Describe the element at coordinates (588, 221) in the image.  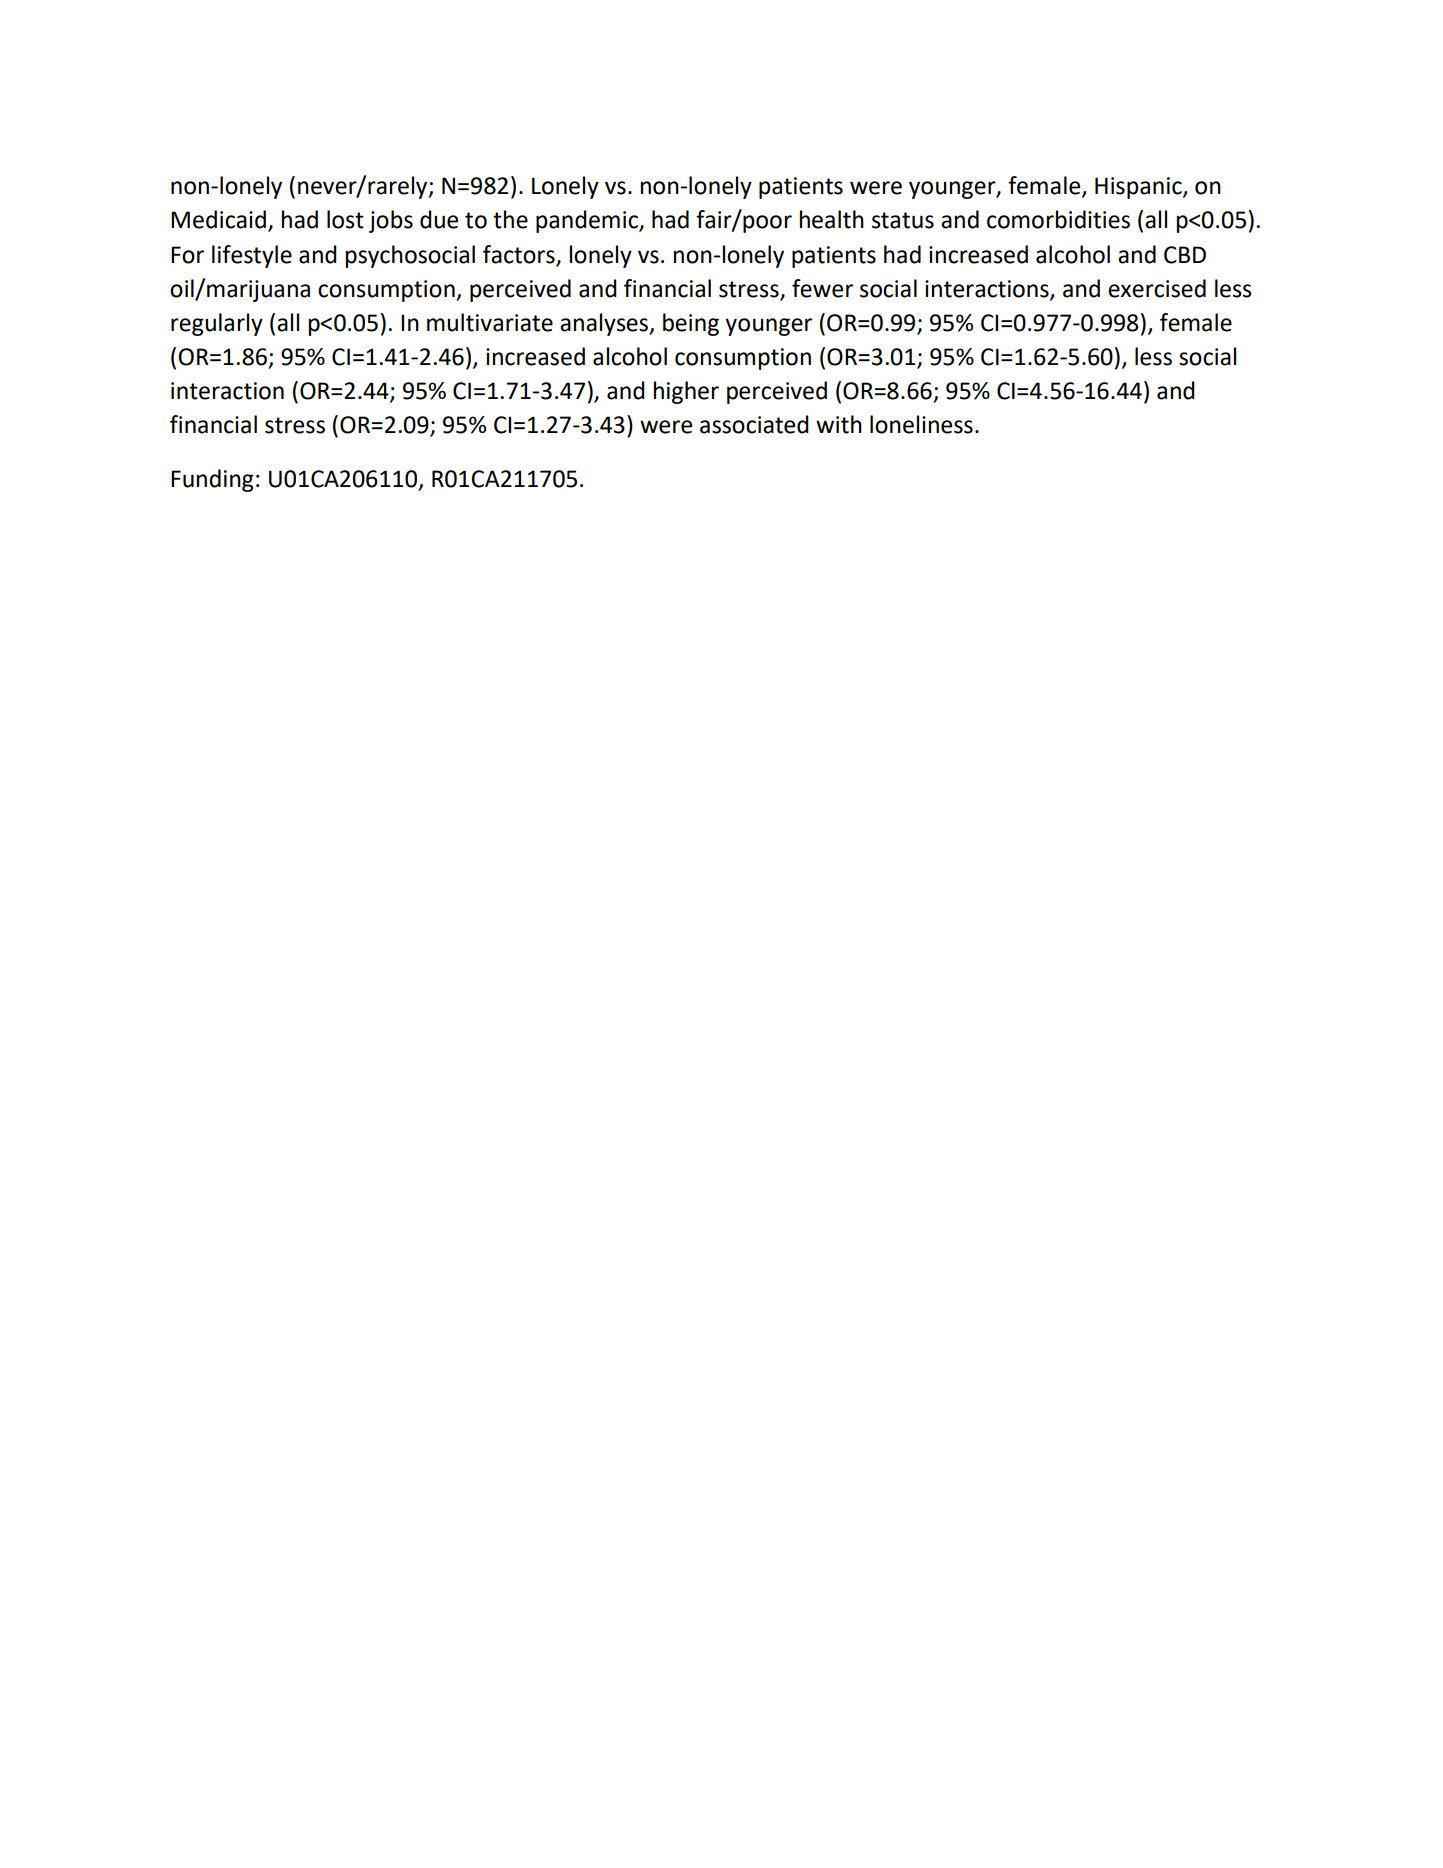
I see `pandemic` at that location.
